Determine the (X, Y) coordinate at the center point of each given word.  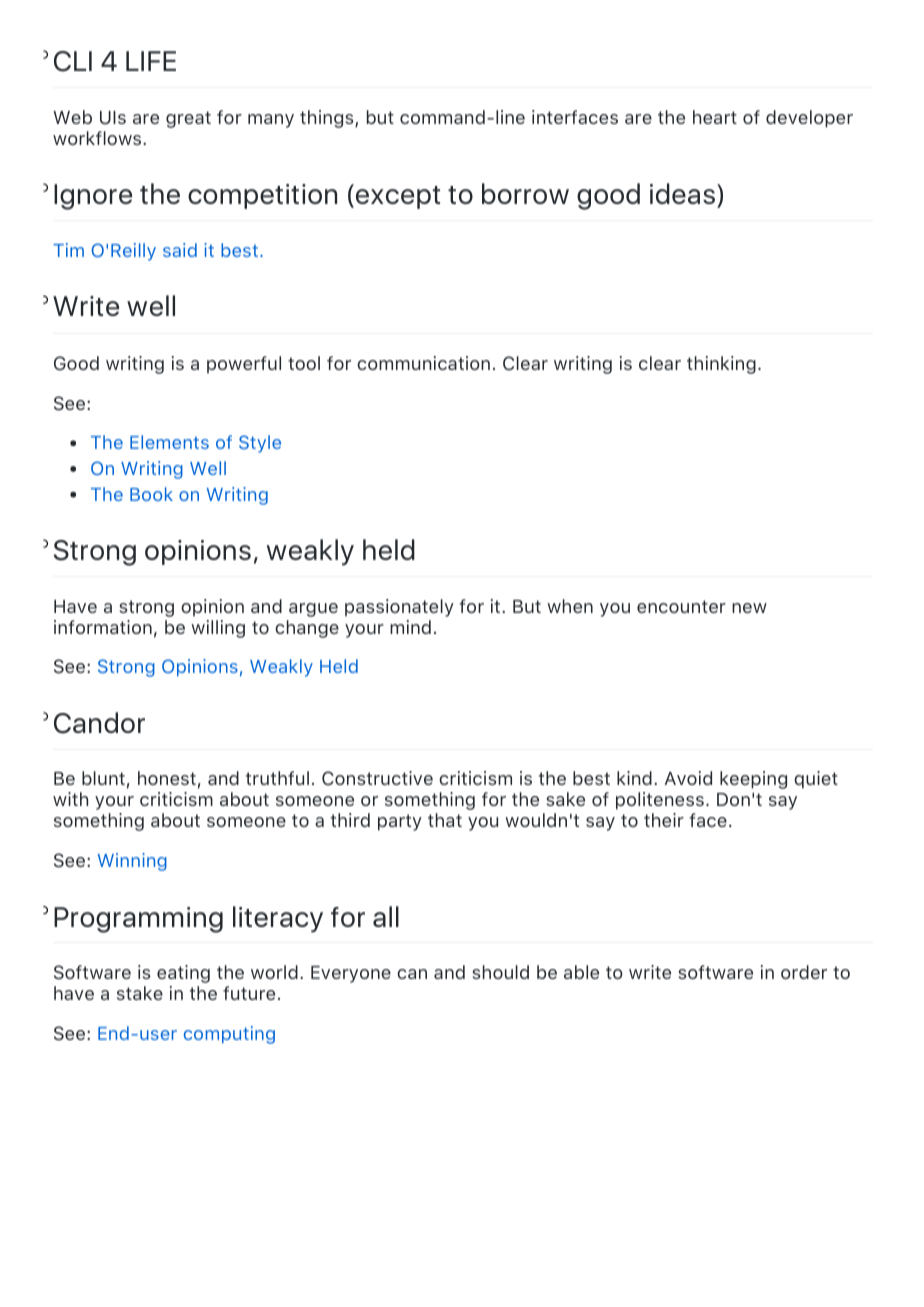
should (501, 972)
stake (140, 993)
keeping (753, 780)
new (749, 608)
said (180, 250)
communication (423, 363)
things (328, 119)
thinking (721, 365)
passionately (399, 608)
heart (715, 117)
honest (167, 778)
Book (151, 494)
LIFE (151, 61)
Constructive (377, 778)
